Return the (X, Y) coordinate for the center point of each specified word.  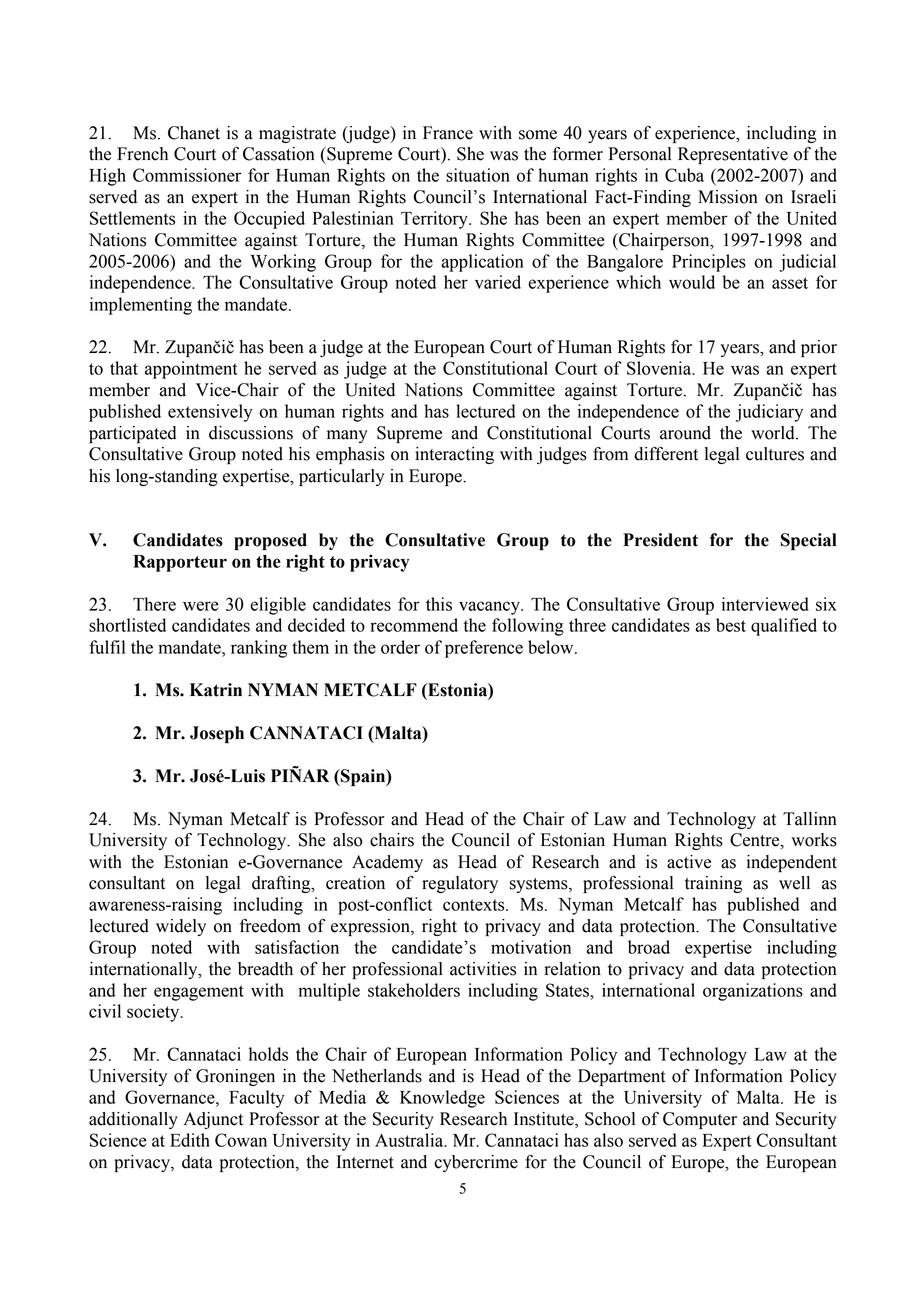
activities (483, 969)
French (142, 154)
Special (808, 541)
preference (484, 649)
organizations (753, 992)
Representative (733, 155)
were (201, 606)
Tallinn (810, 819)
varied (498, 282)
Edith (190, 1140)
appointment (191, 370)
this (439, 604)
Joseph (217, 734)
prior (819, 348)
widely (181, 927)
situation (478, 175)
